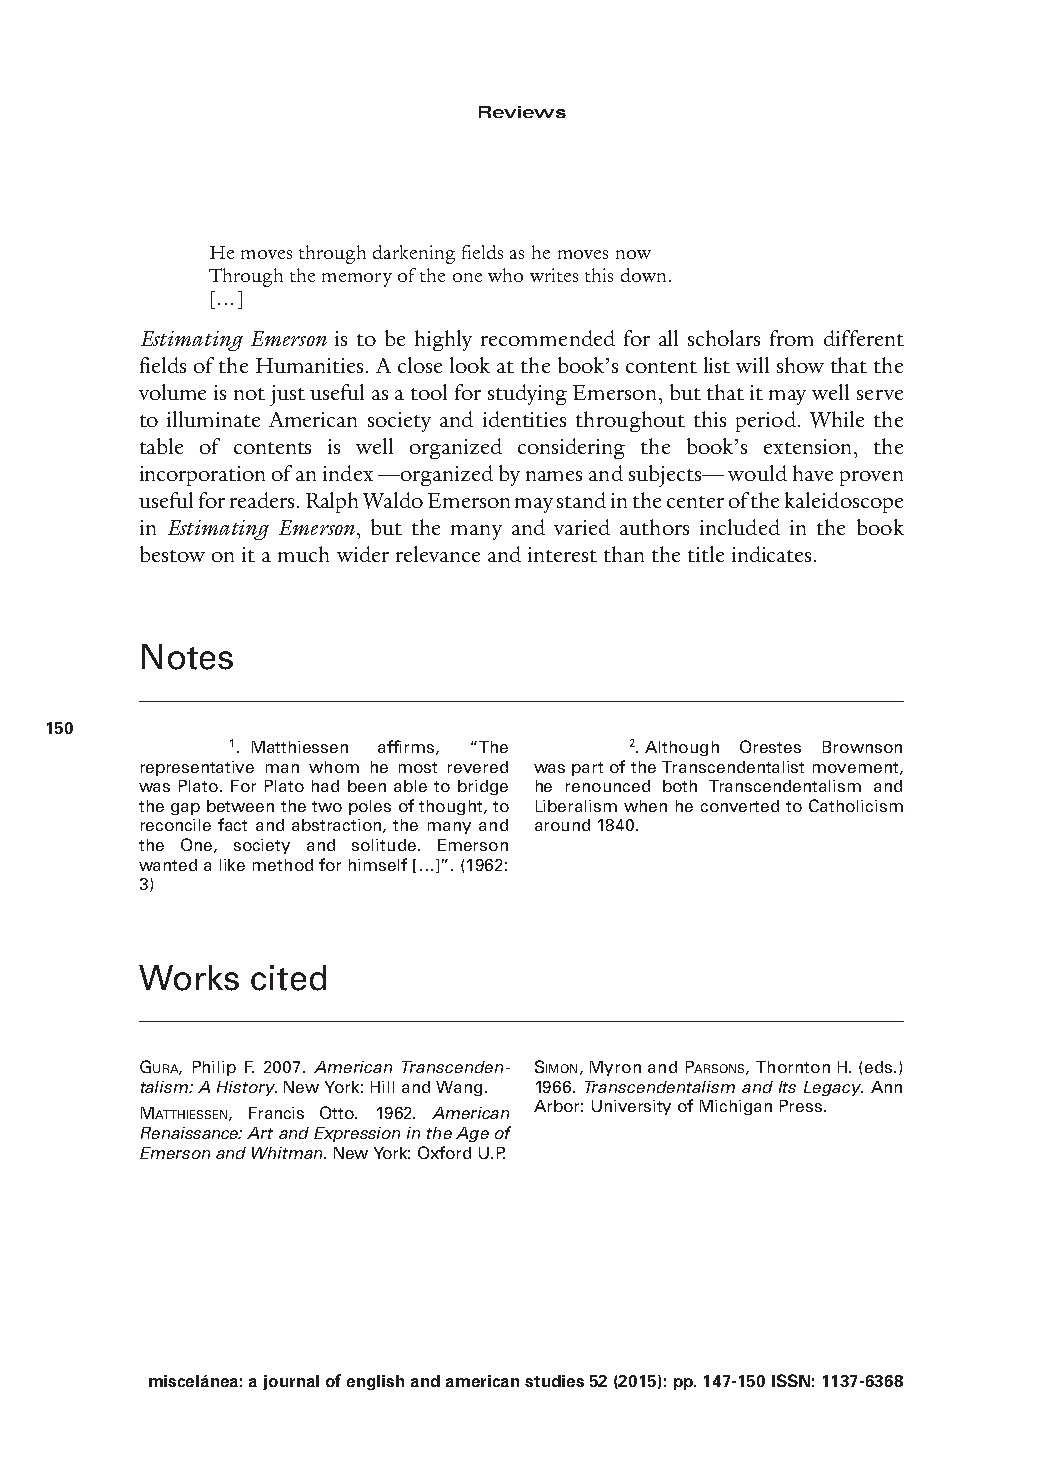 The width and height of the document is (1043, 1460). What do you see at coordinates (288, 978) in the document?
I see `cited` at bounding box center [288, 978].
